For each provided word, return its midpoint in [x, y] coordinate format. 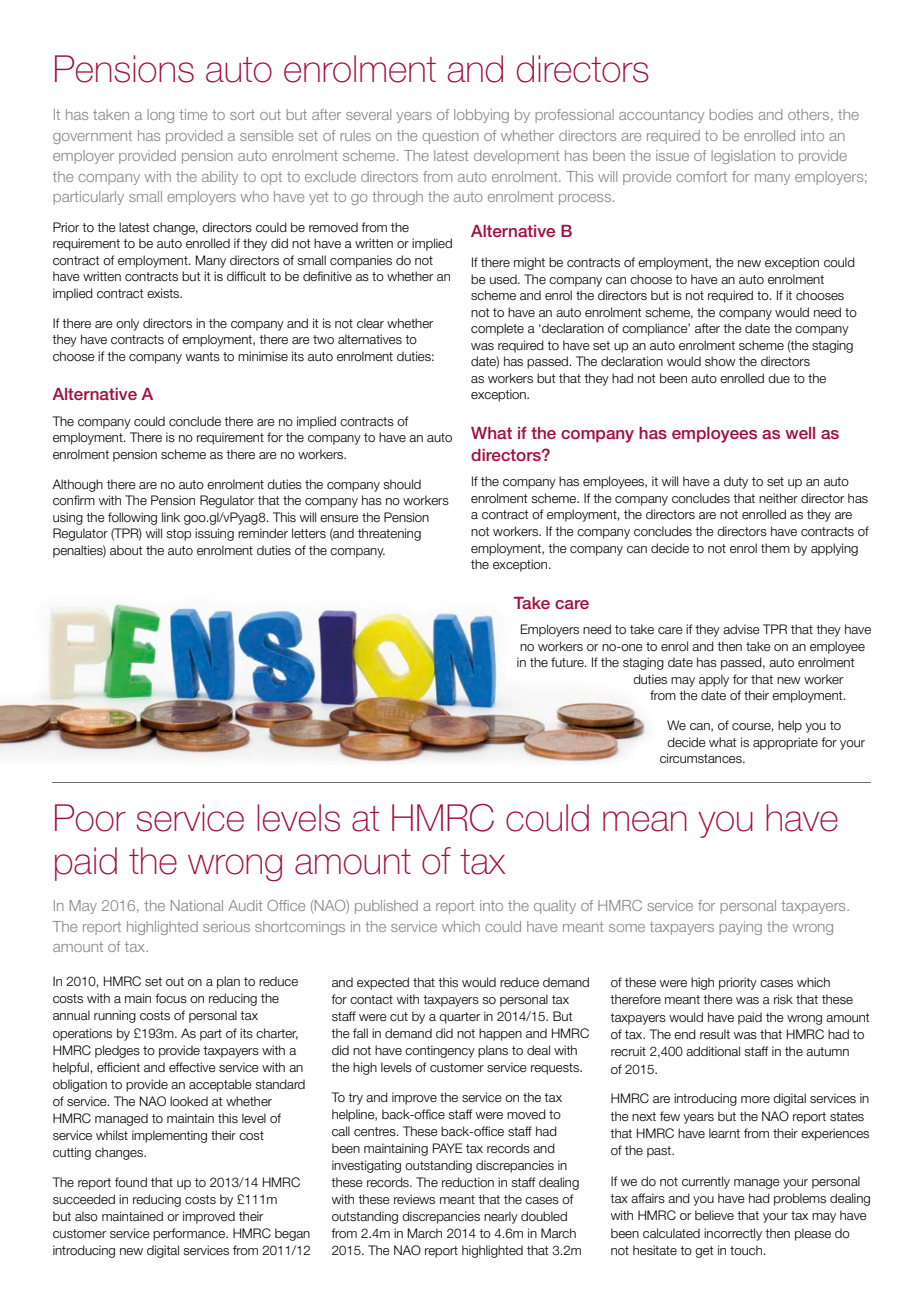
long [160, 116]
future [568, 662]
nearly [501, 1217]
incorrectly [733, 1234]
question [450, 137]
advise [741, 629]
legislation [743, 157]
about [126, 550]
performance [190, 1234]
